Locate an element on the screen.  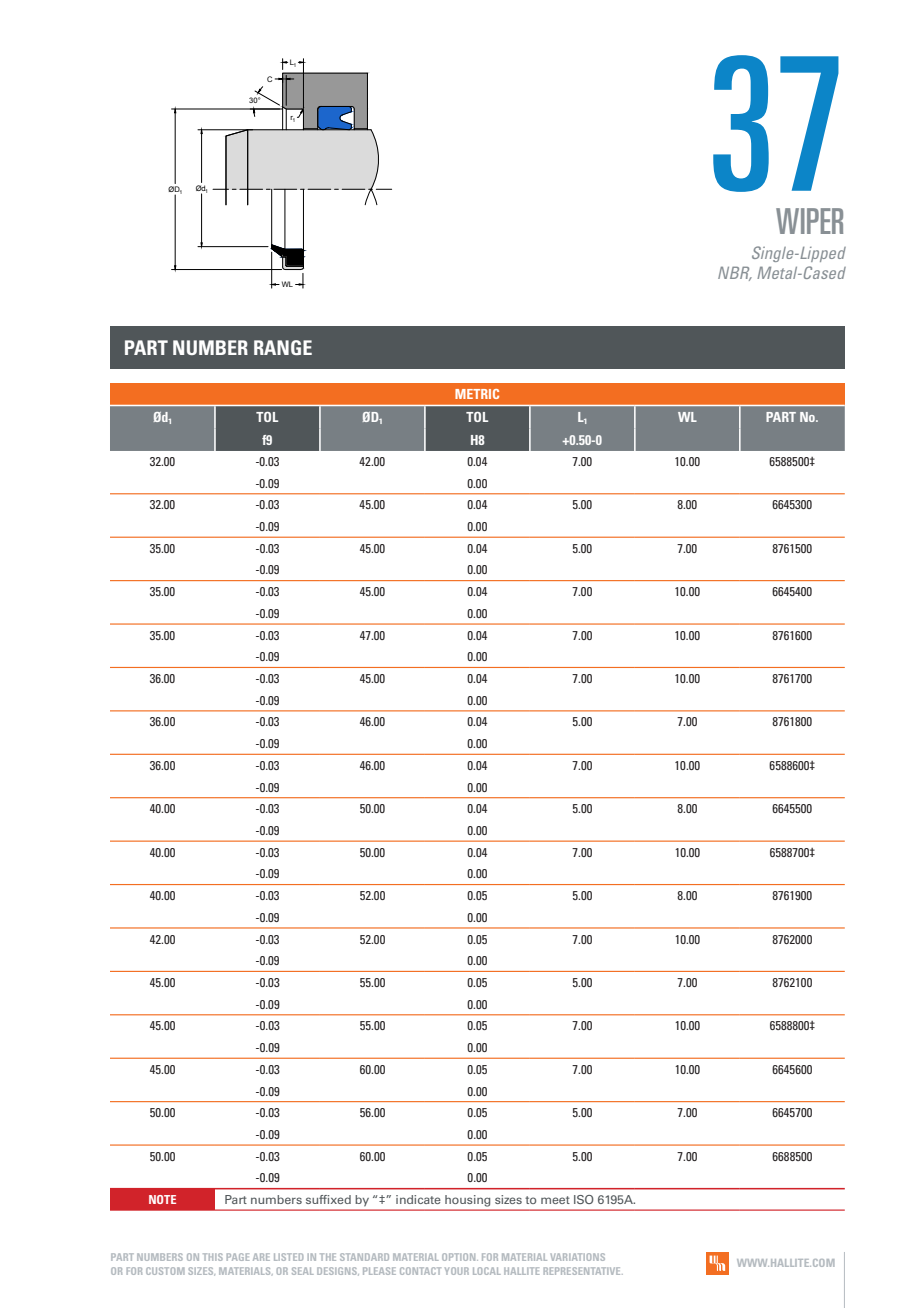
ISO is located at coordinates (584, 1199).
